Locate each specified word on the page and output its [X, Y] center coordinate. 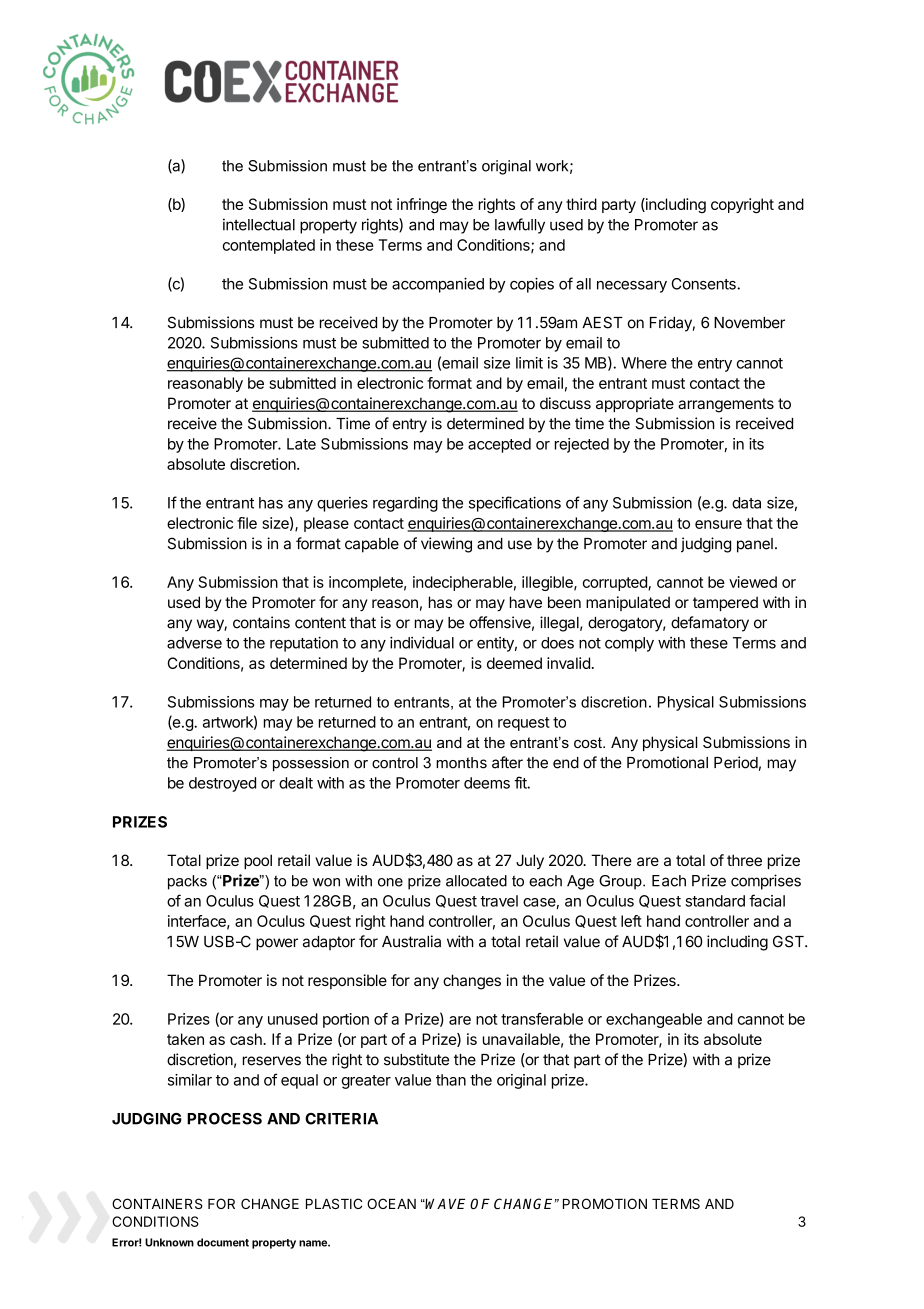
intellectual [259, 224]
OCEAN [391, 1203]
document [223, 1242]
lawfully [520, 226]
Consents [705, 284]
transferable [542, 1019]
